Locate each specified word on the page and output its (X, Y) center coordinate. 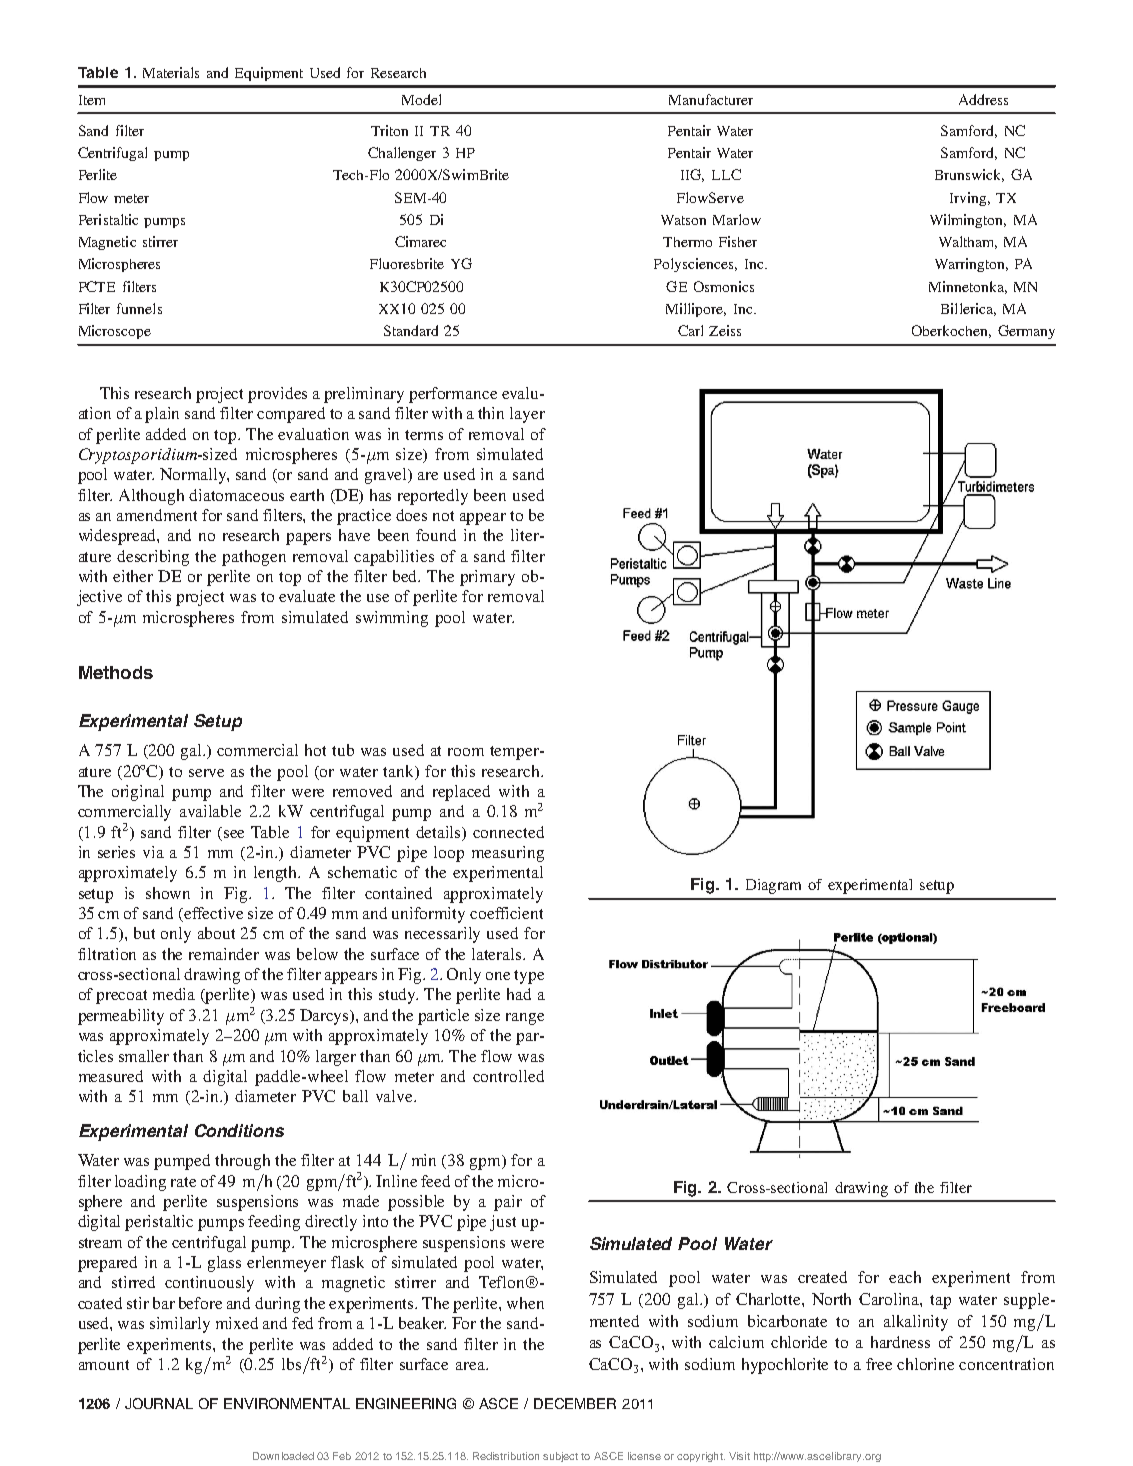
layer (527, 415)
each (905, 1277)
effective (213, 913)
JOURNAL (159, 1403)
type (529, 977)
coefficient (506, 913)
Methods (116, 672)
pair (508, 1203)
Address (983, 99)
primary (487, 578)
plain (162, 415)
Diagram (773, 886)
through (242, 1162)
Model (421, 99)
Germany (1026, 332)
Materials (171, 72)
